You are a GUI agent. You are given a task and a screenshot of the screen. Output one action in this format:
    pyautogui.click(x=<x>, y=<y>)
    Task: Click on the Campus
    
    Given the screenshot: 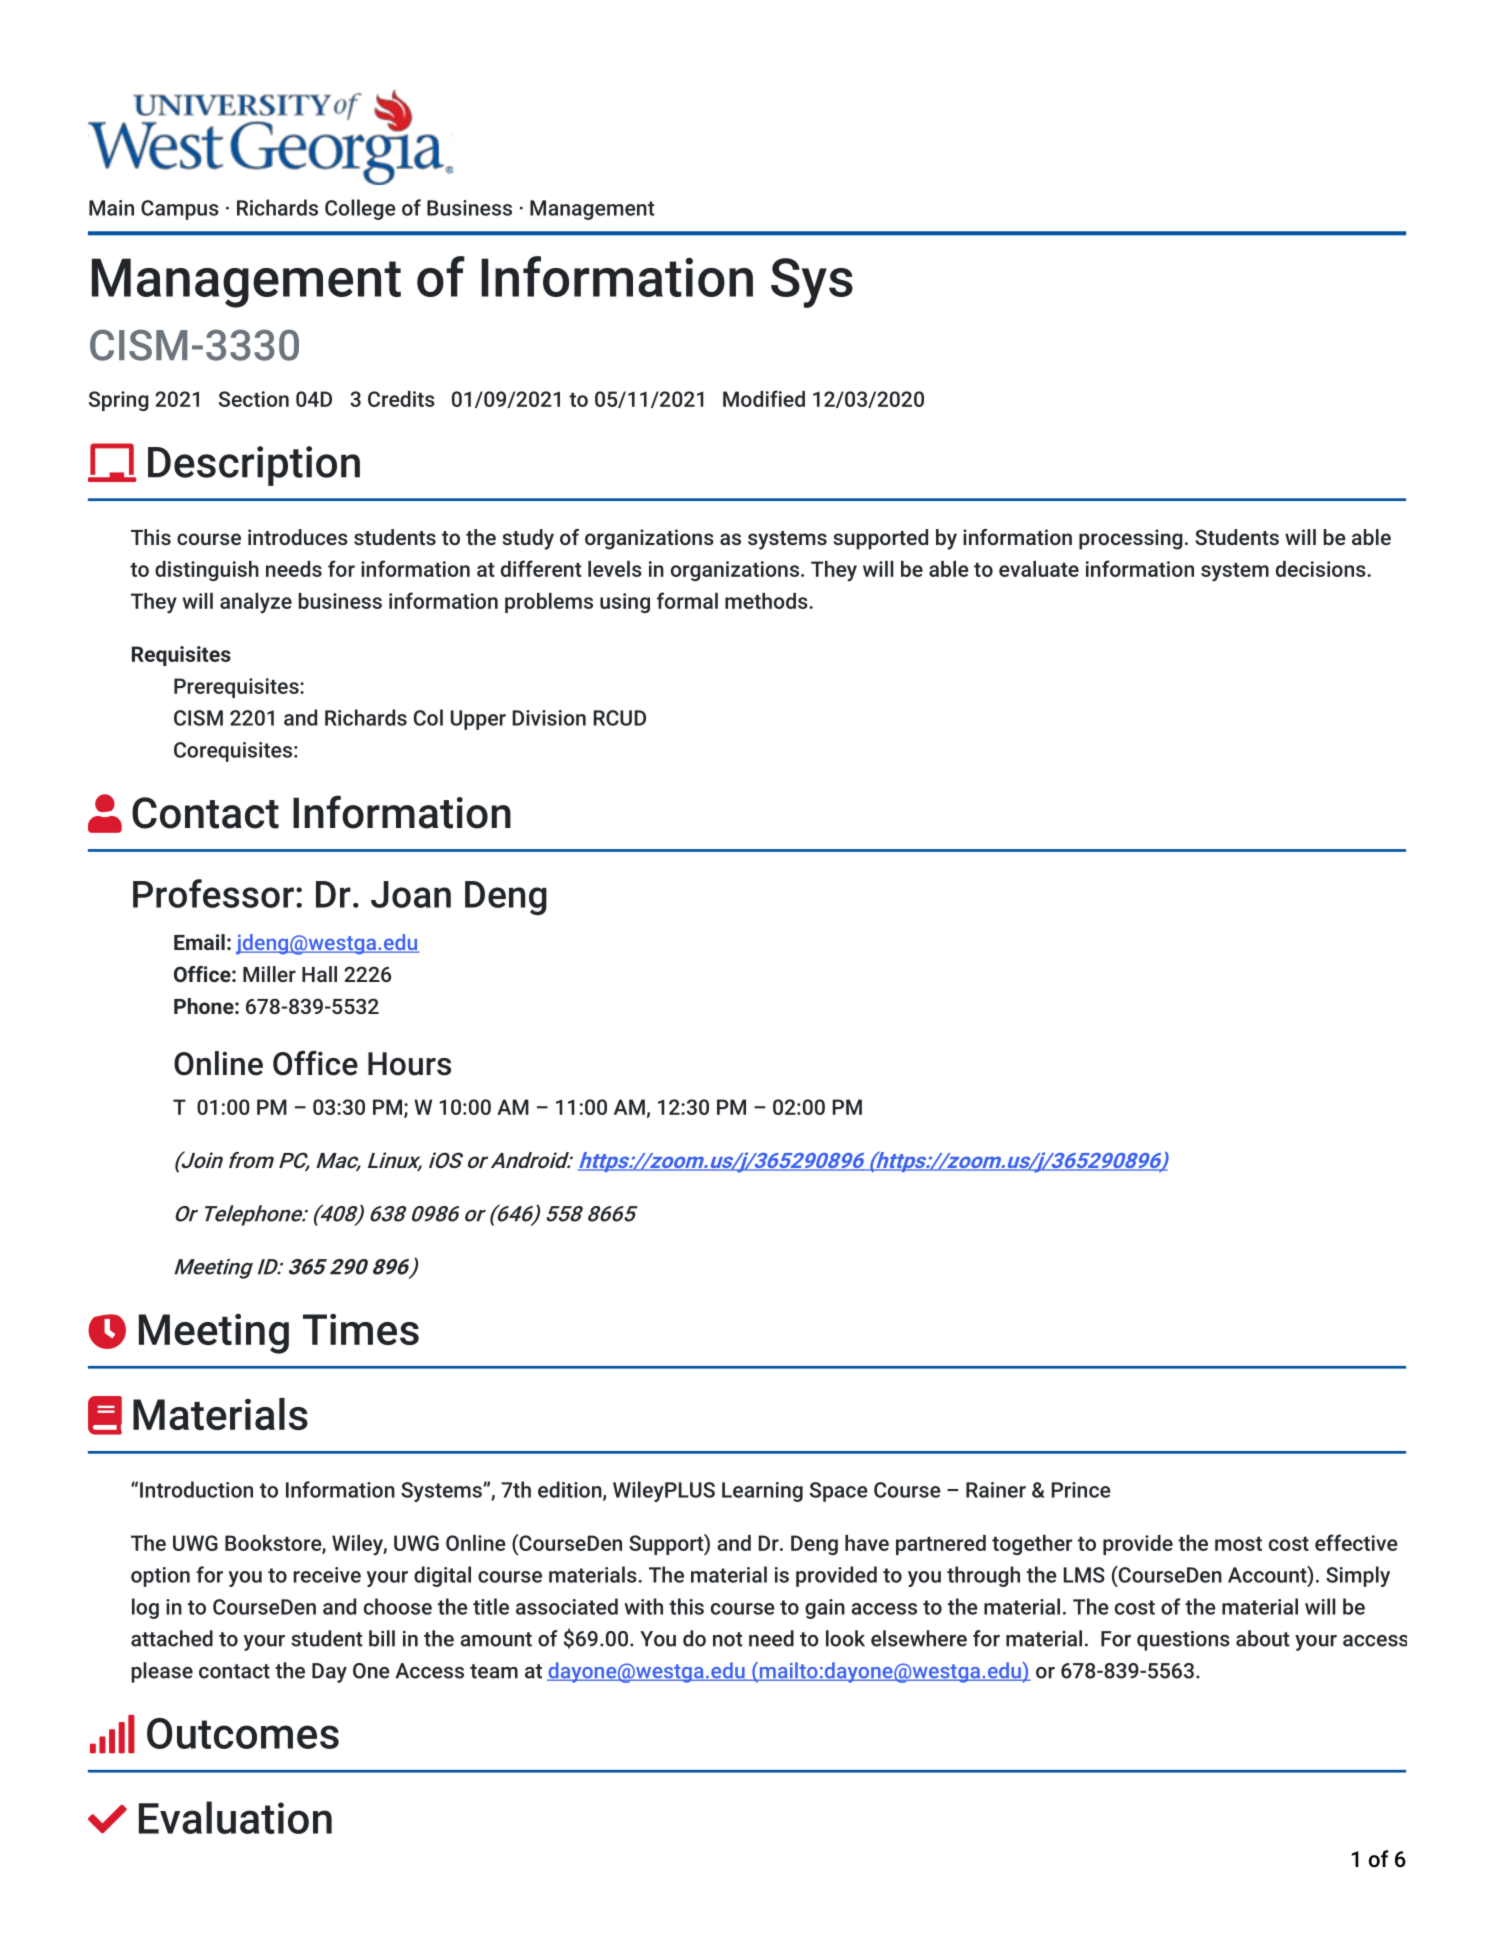 What is the action you would take?
    pyautogui.click(x=180, y=210)
